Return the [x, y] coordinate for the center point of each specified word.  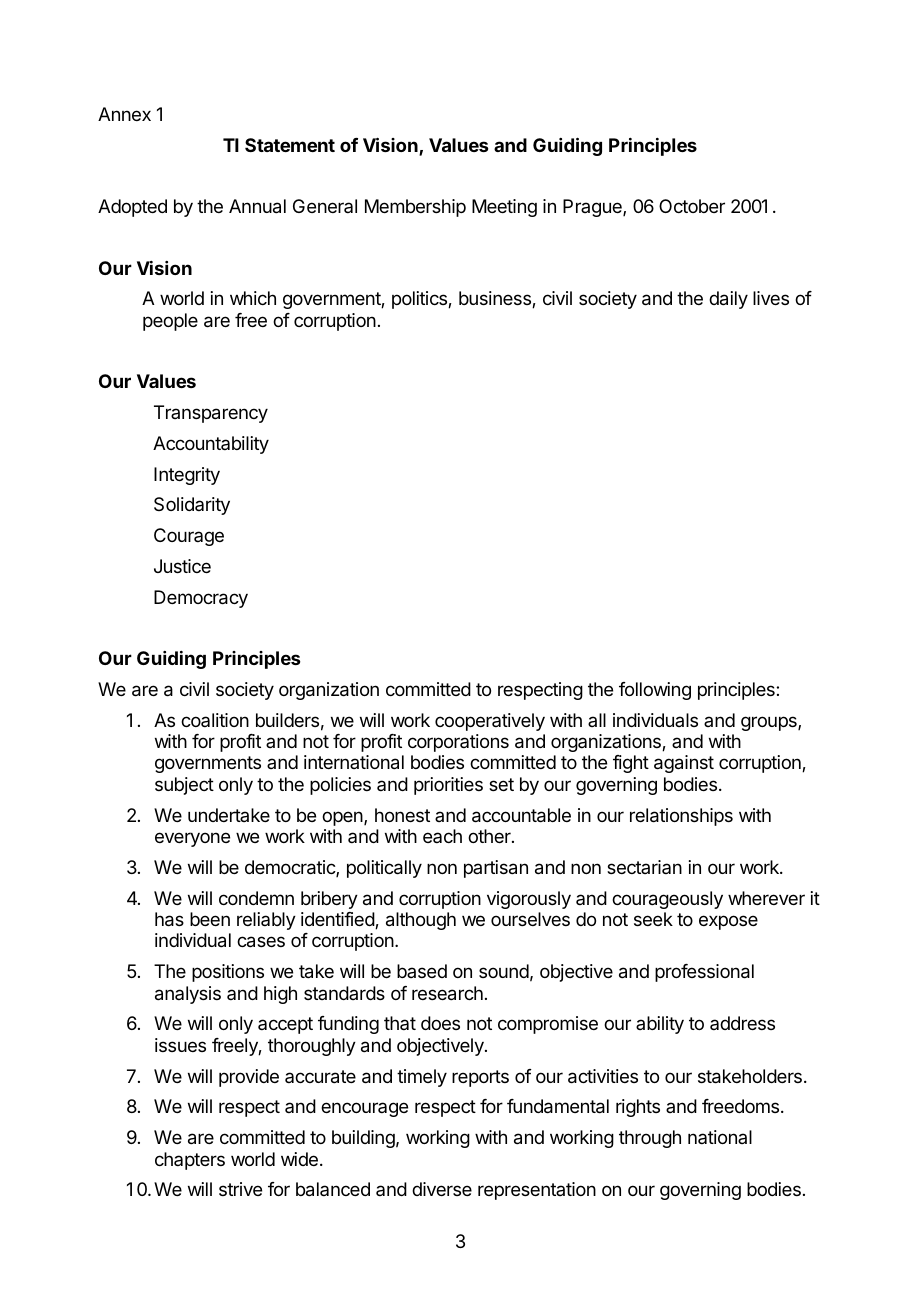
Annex [124, 114]
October [692, 206]
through [650, 1139]
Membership [415, 208]
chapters [190, 1161]
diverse [442, 1189]
